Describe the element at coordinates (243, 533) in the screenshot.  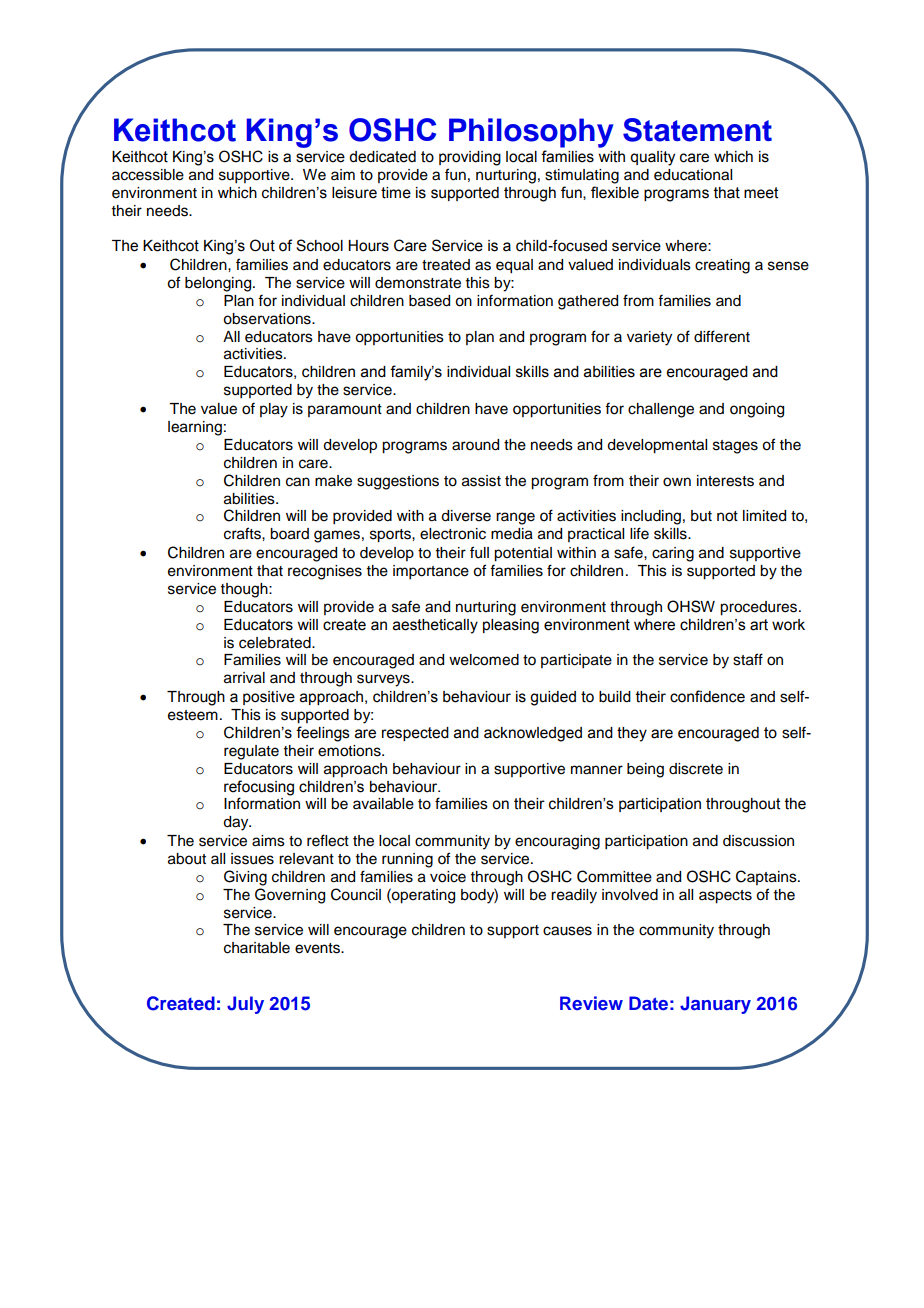
I see `crafts` at that location.
